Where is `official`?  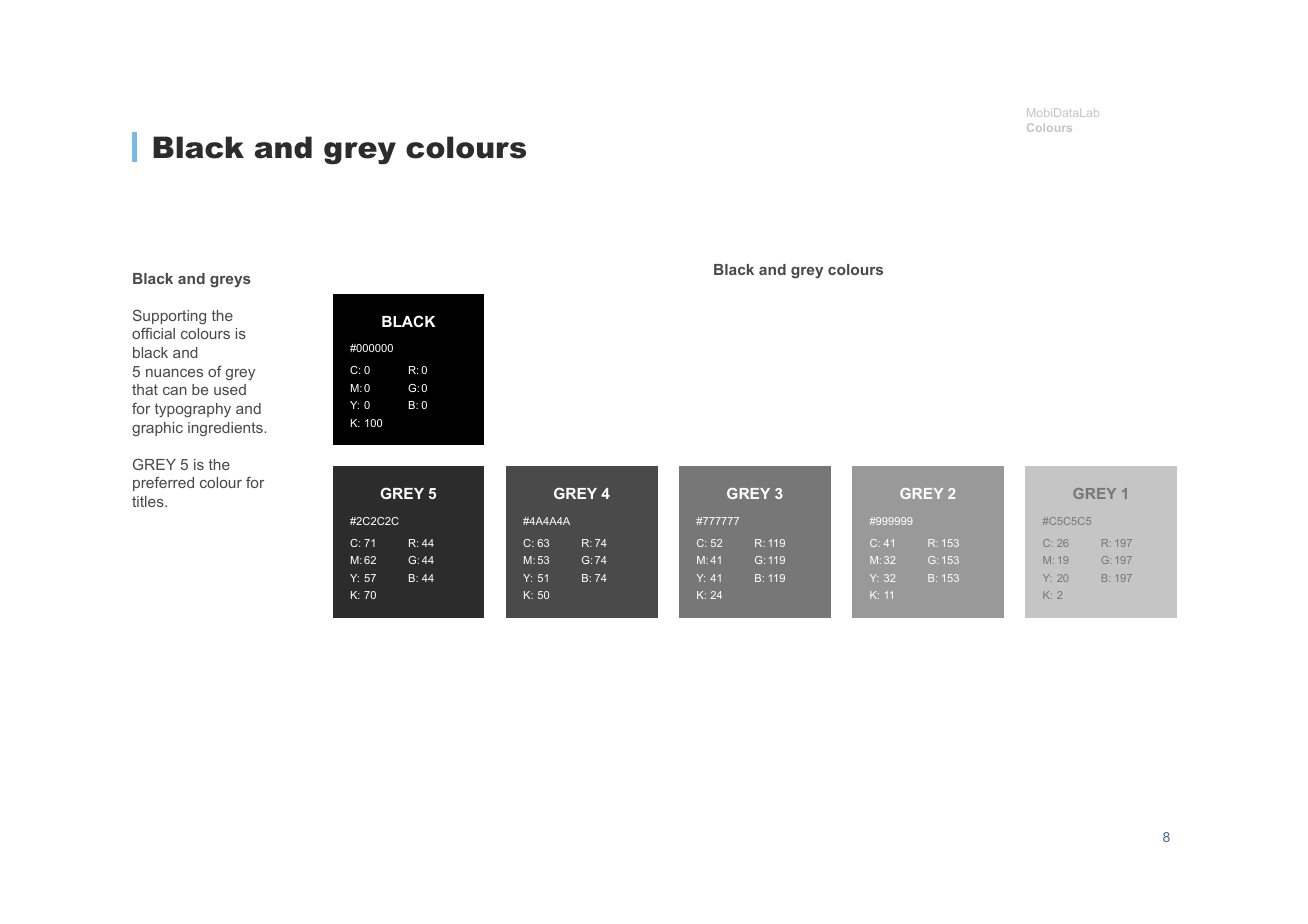 official is located at coordinates (153, 333).
